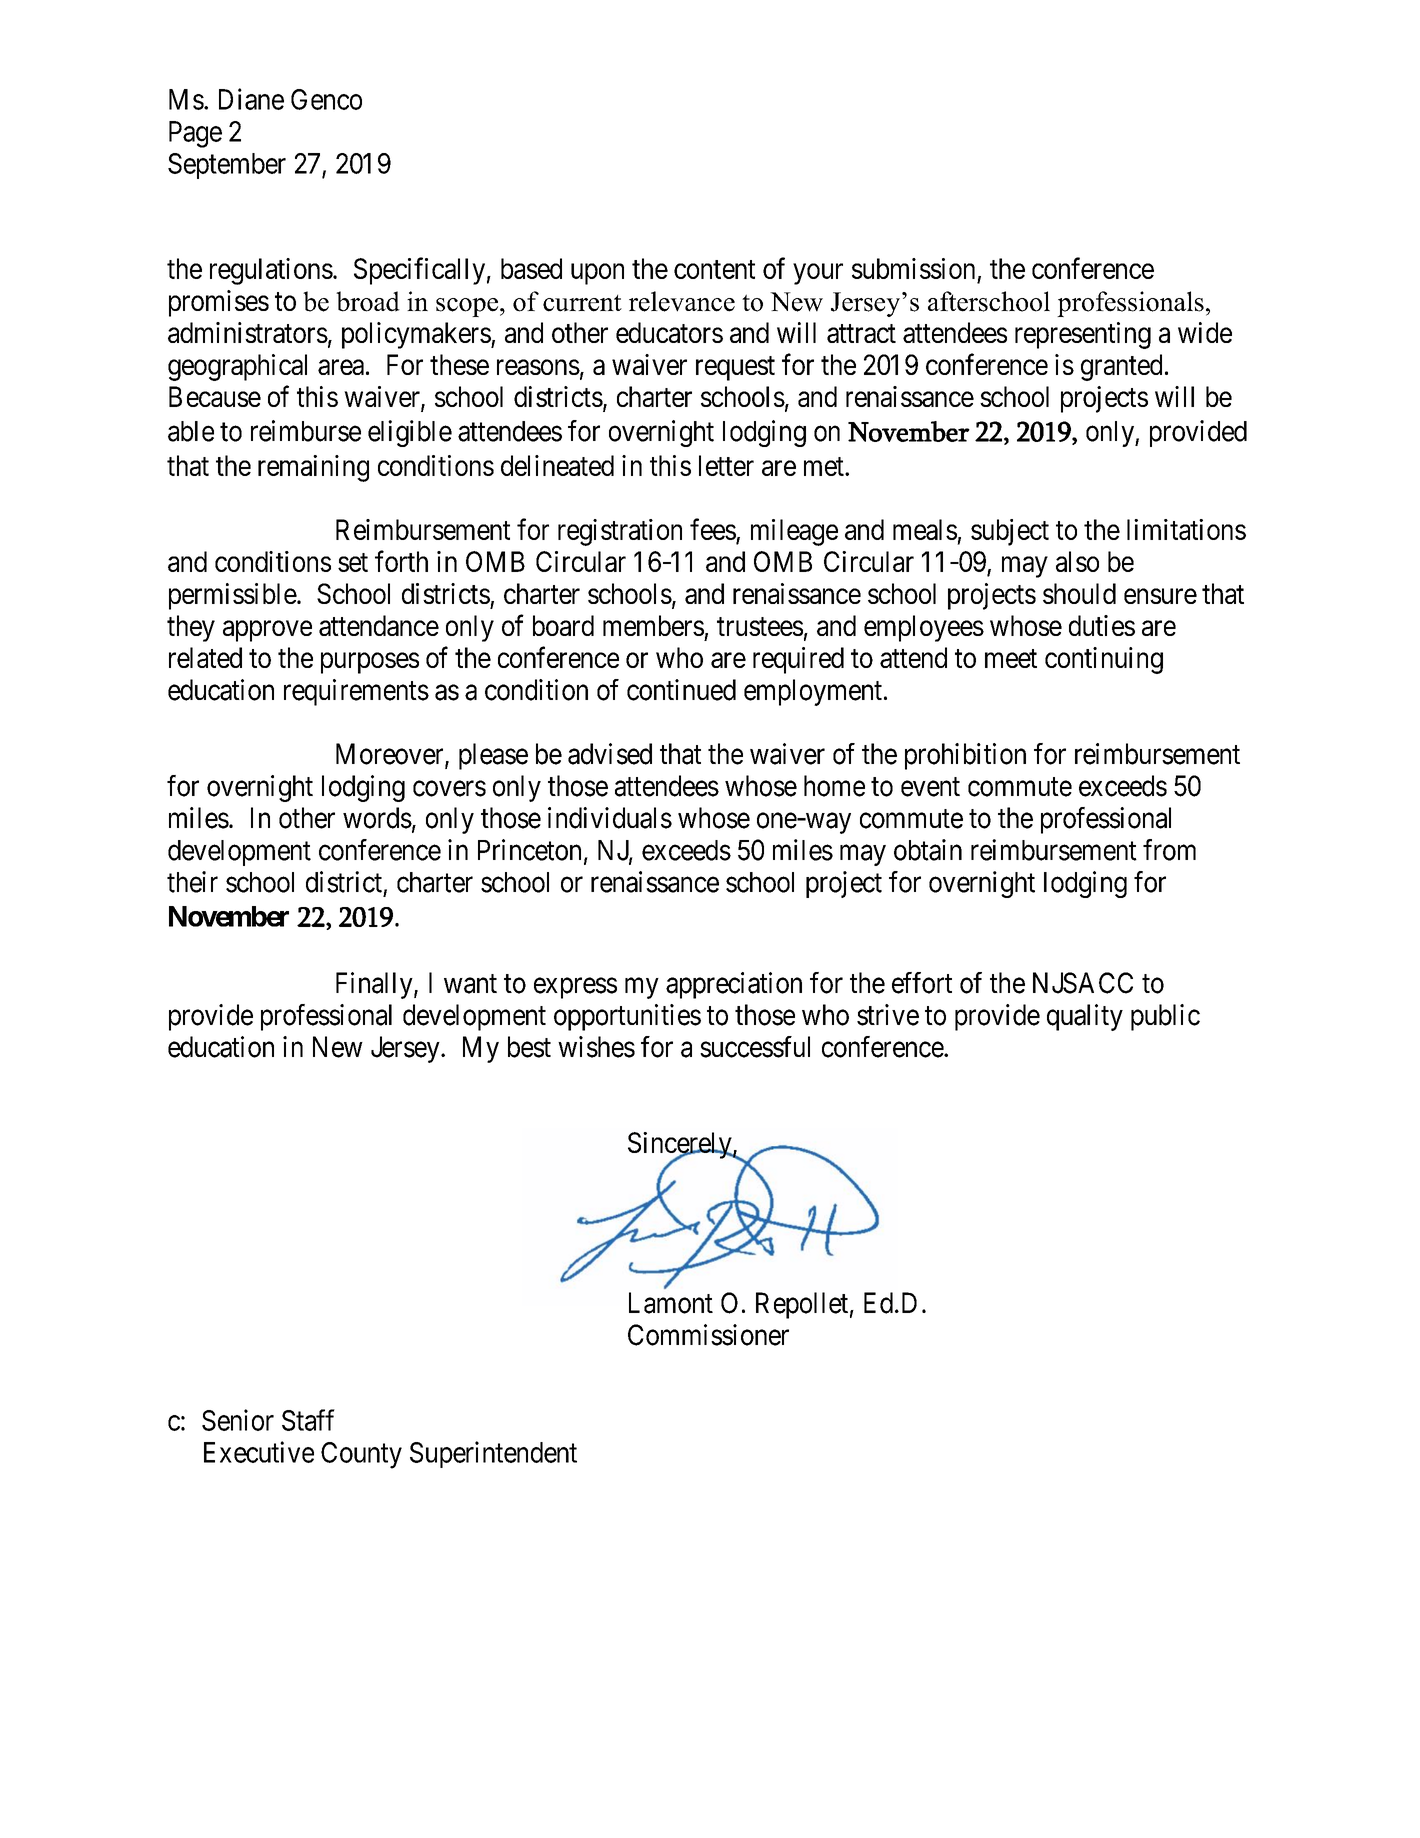  What do you see at coordinates (714, 269) in the screenshot?
I see `content` at bounding box center [714, 269].
